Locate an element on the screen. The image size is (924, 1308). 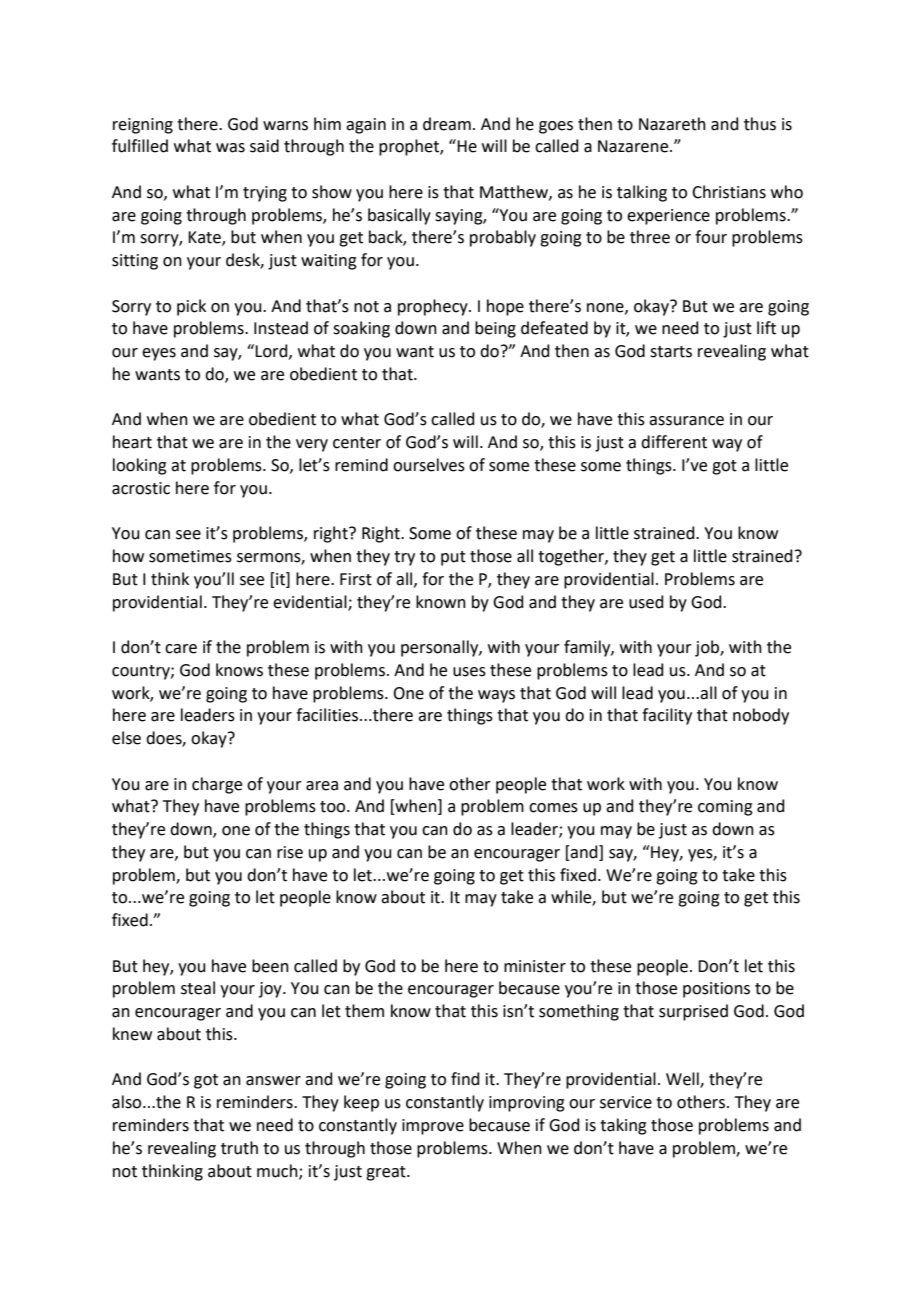
Well is located at coordinates (683, 1080).
